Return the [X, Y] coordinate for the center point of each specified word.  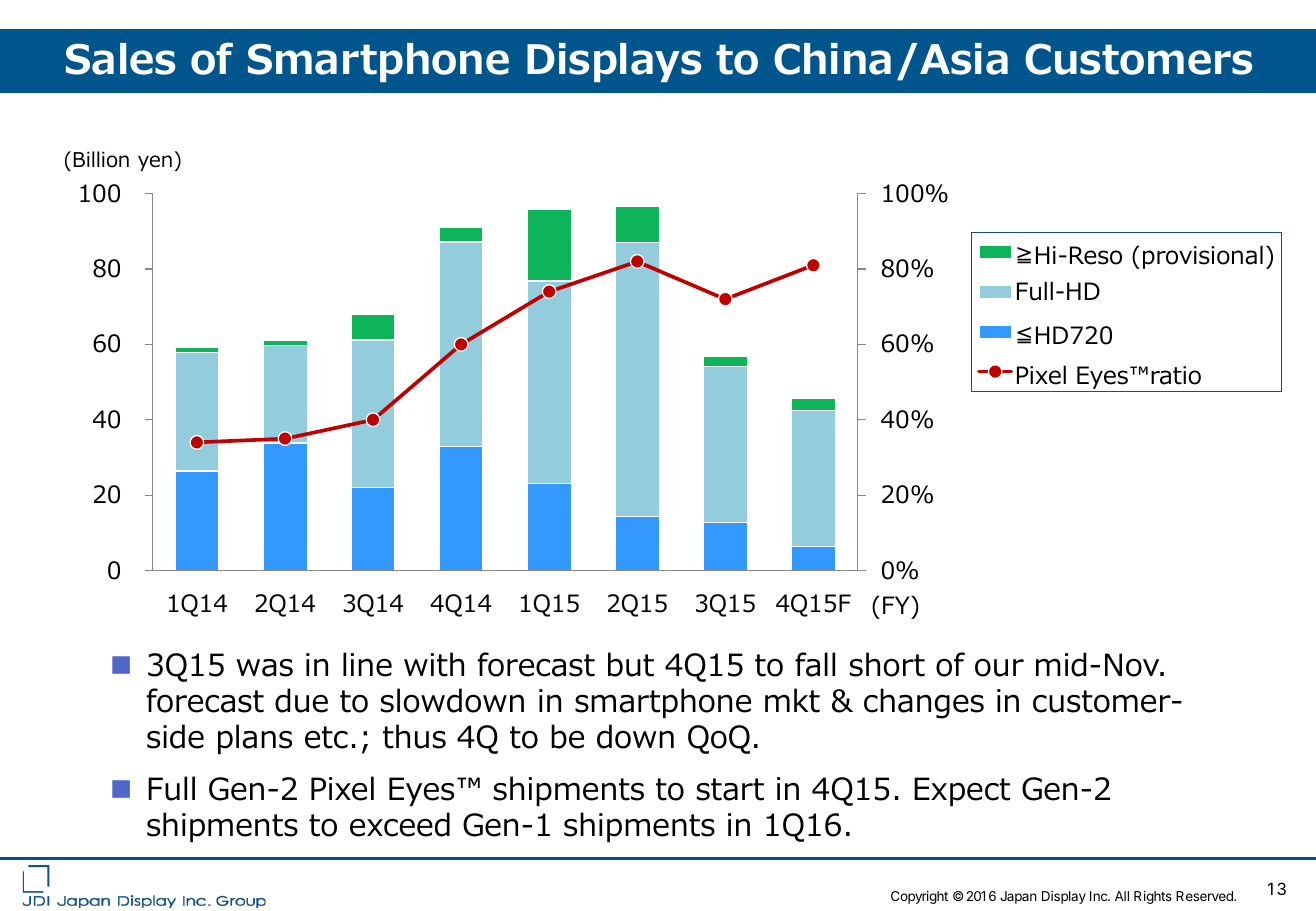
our [999, 668]
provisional [1203, 257]
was [265, 668]
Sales [120, 59]
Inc [1099, 896]
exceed [400, 824]
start [730, 789]
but [631, 664]
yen [155, 163]
